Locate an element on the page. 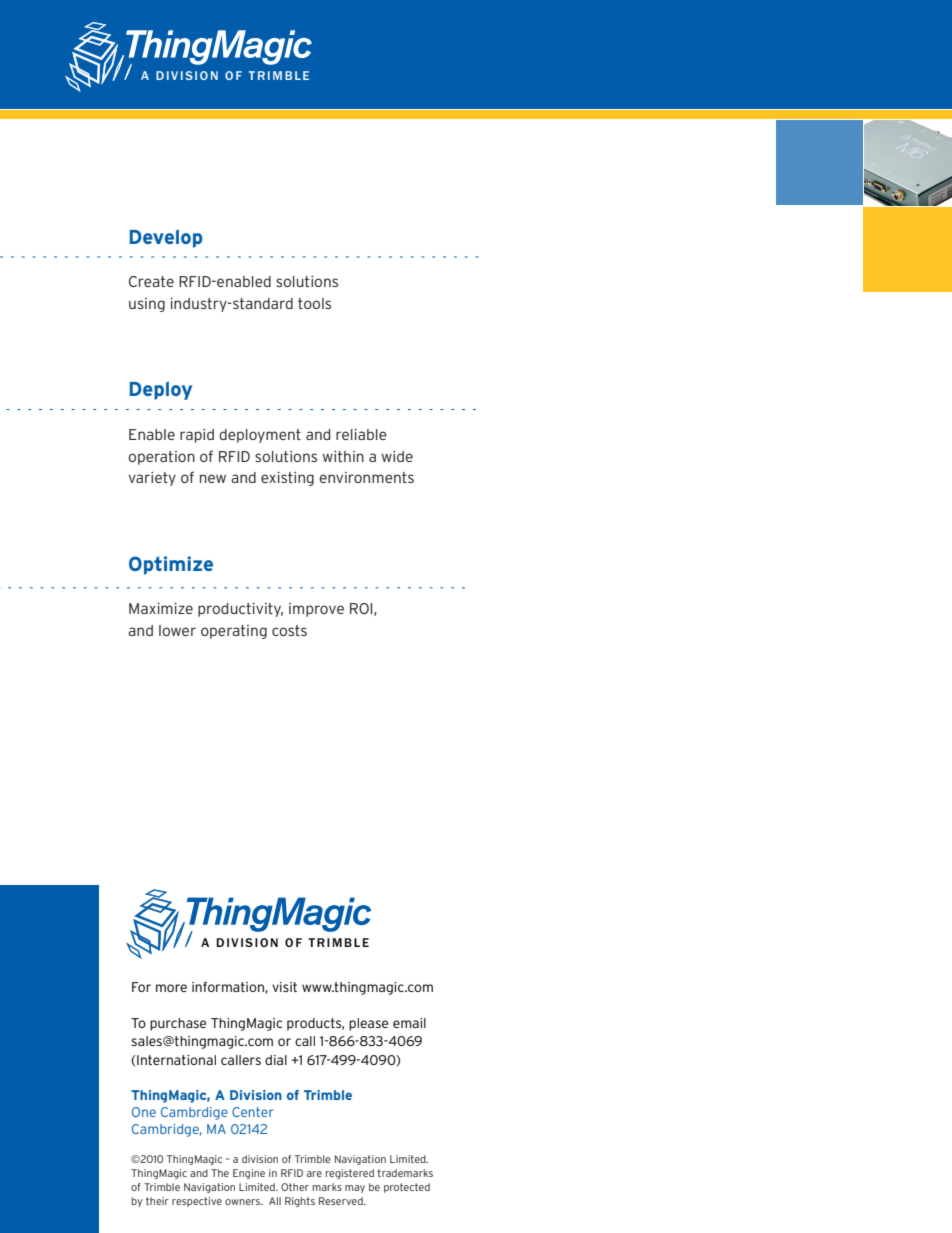  reliable is located at coordinates (361, 434).
